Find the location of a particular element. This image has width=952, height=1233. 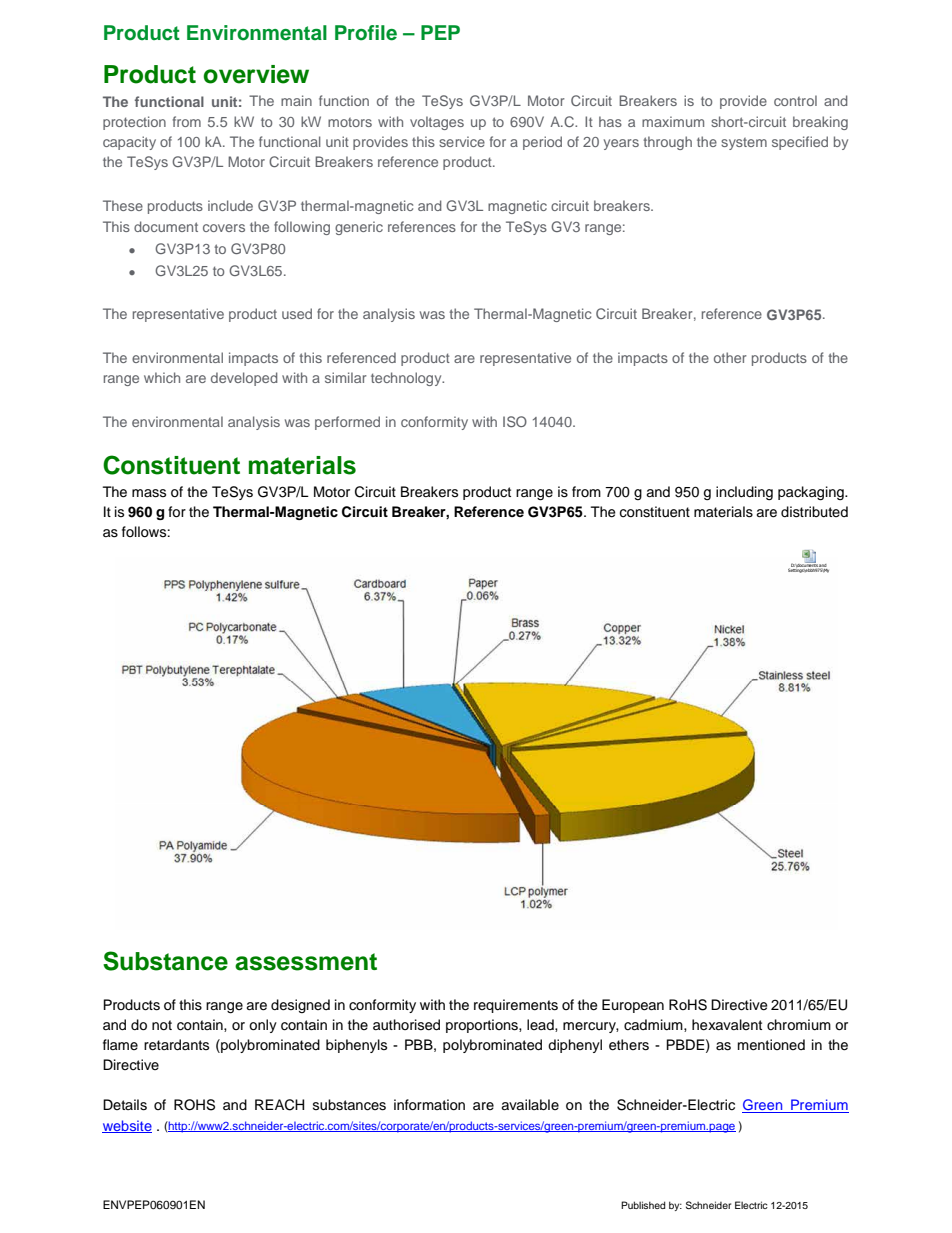

mass is located at coordinates (149, 493).
